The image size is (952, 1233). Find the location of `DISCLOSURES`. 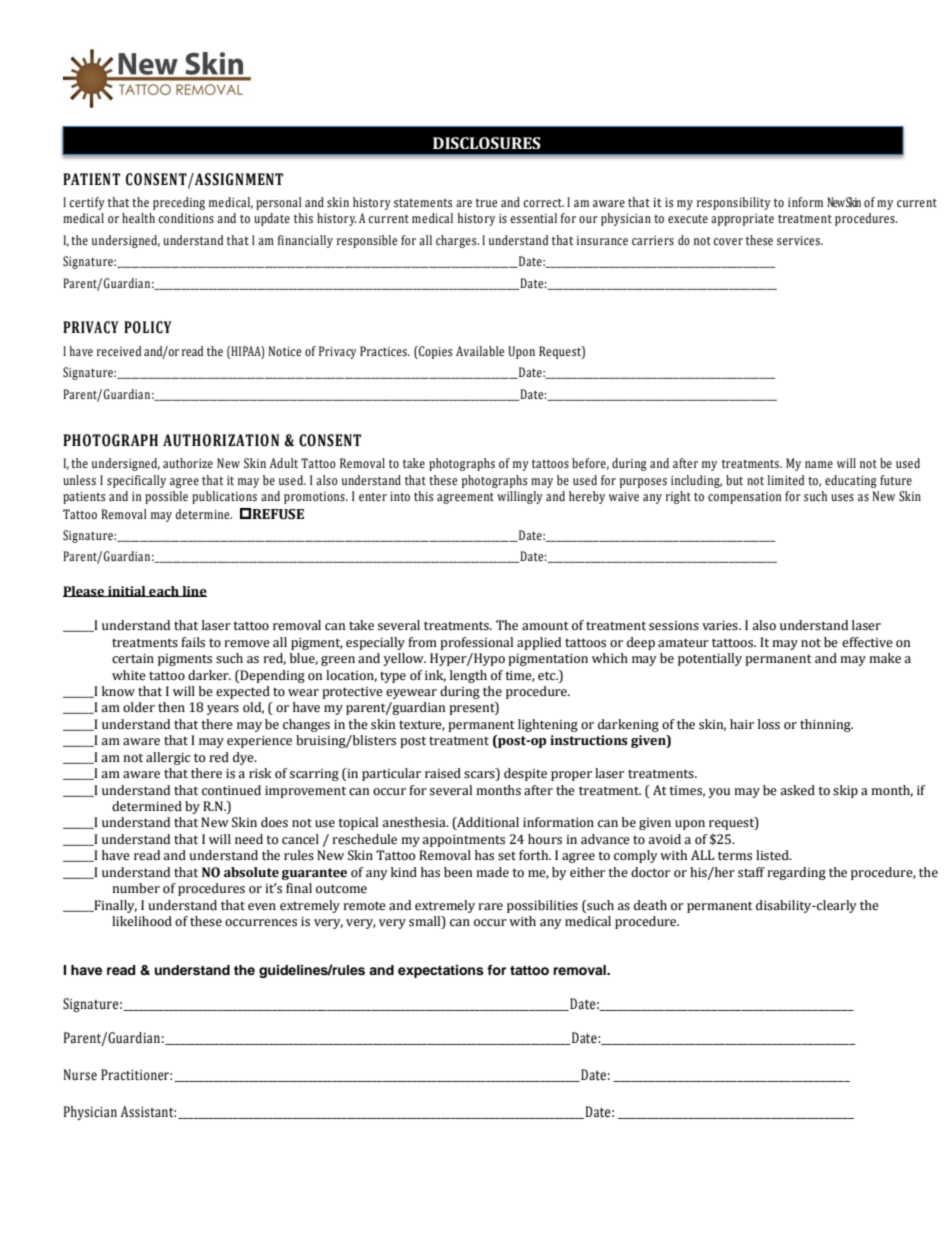

DISCLOSURES is located at coordinates (487, 143).
